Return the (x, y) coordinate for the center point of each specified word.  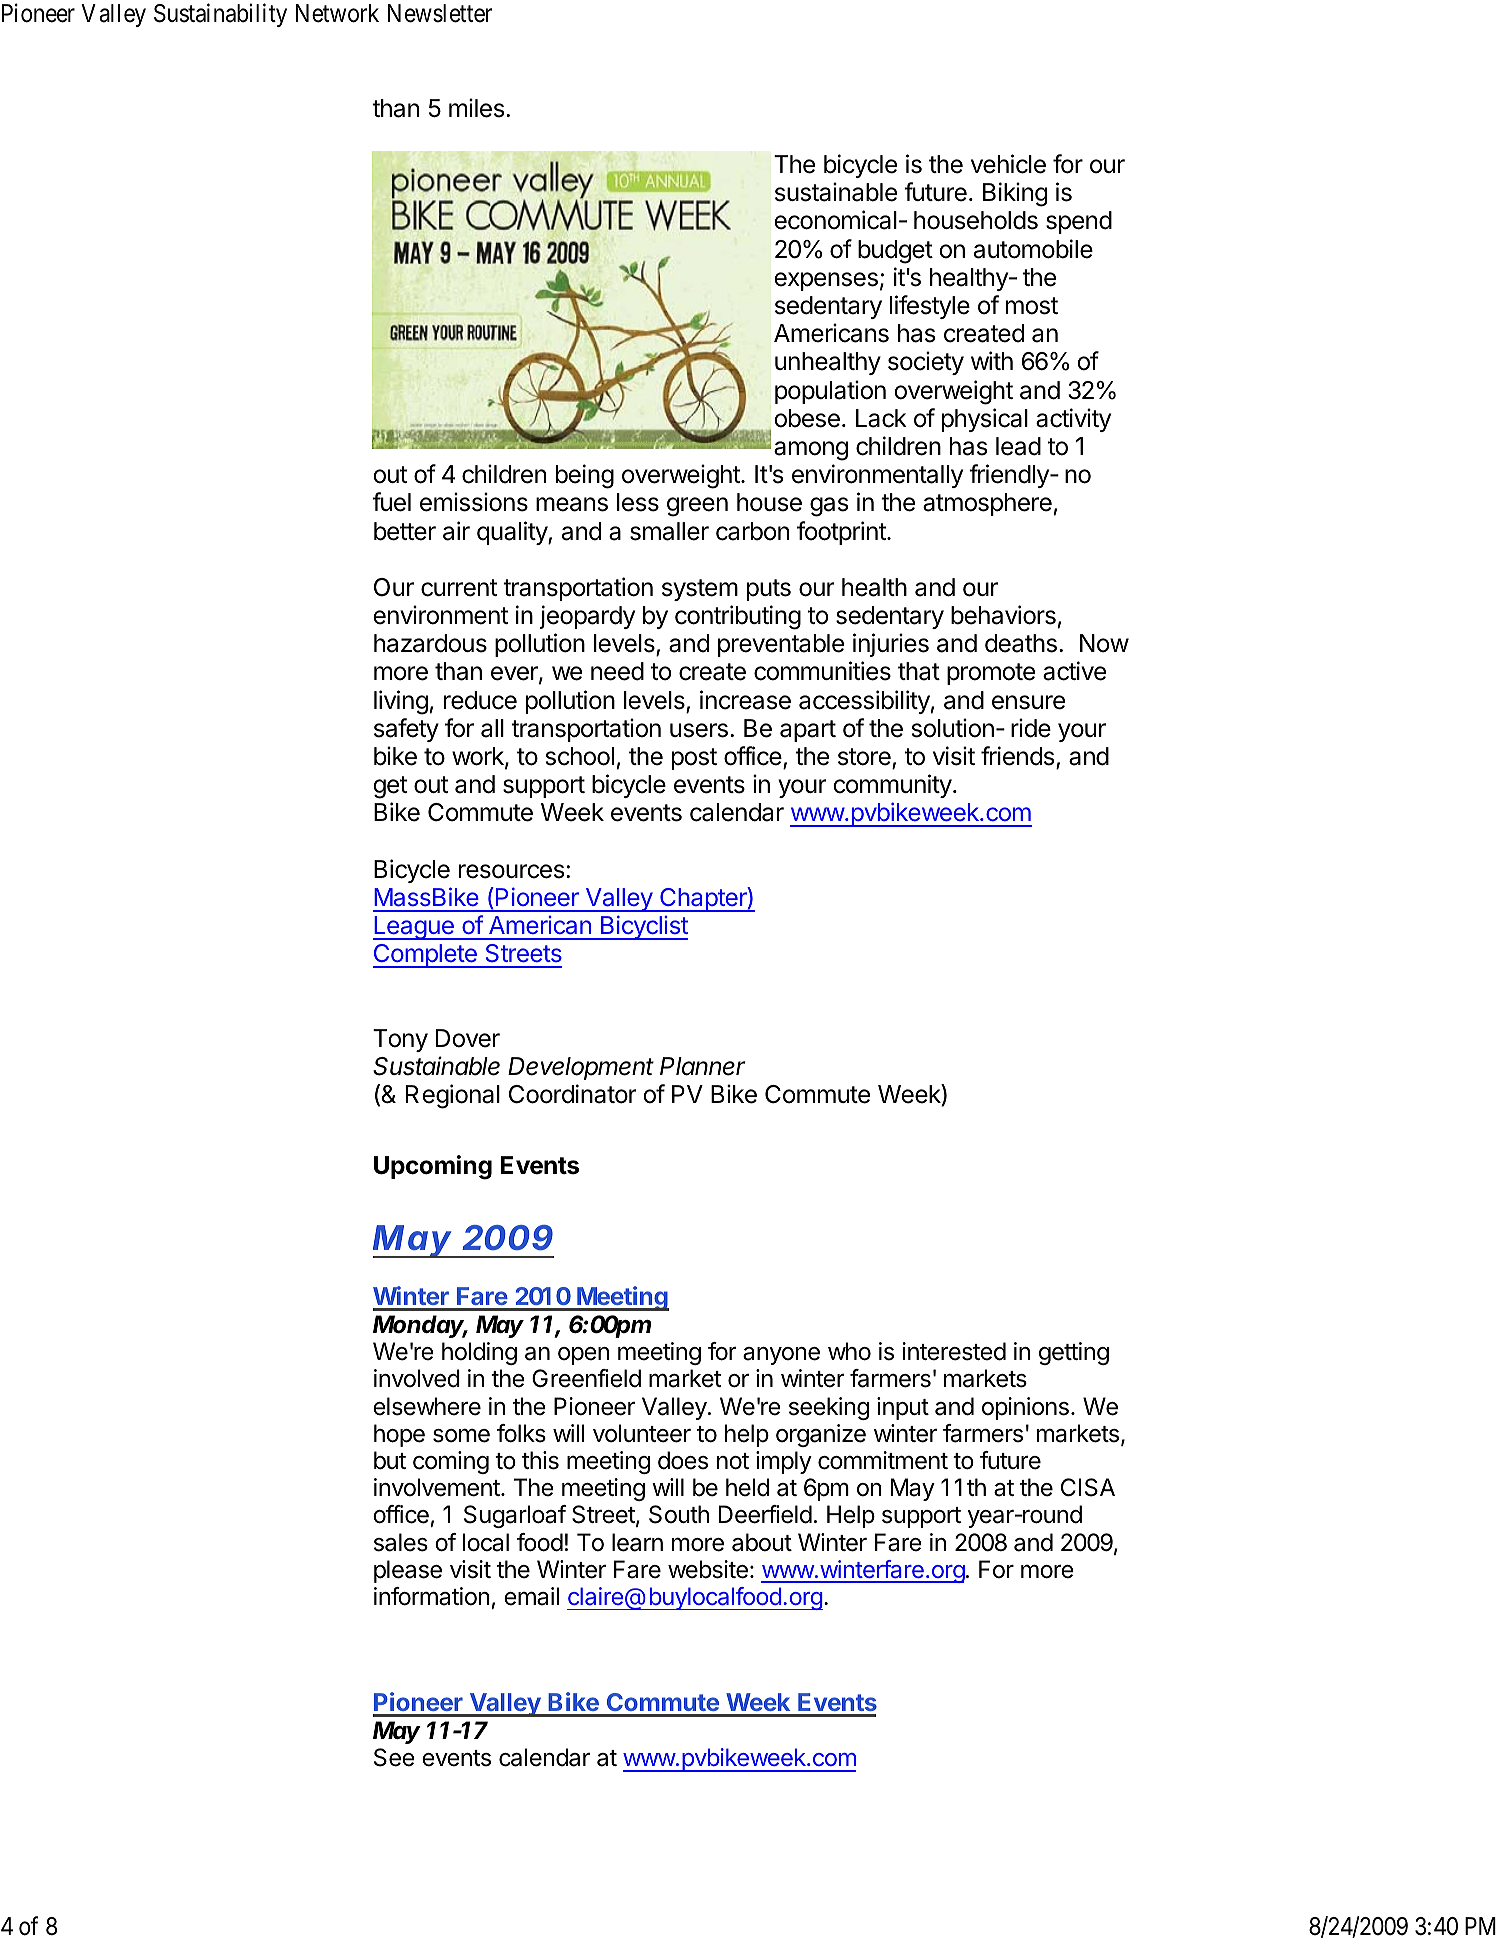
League (414, 928)
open (583, 1356)
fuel (391, 502)
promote (991, 674)
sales (401, 1542)
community (892, 786)
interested (954, 1351)
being (585, 476)
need (617, 671)
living (401, 702)
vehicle (1008, 164)
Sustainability (220, 15)
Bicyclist (643, 927)
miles (476, 108)
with (992, 360)
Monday (420, 1326)
